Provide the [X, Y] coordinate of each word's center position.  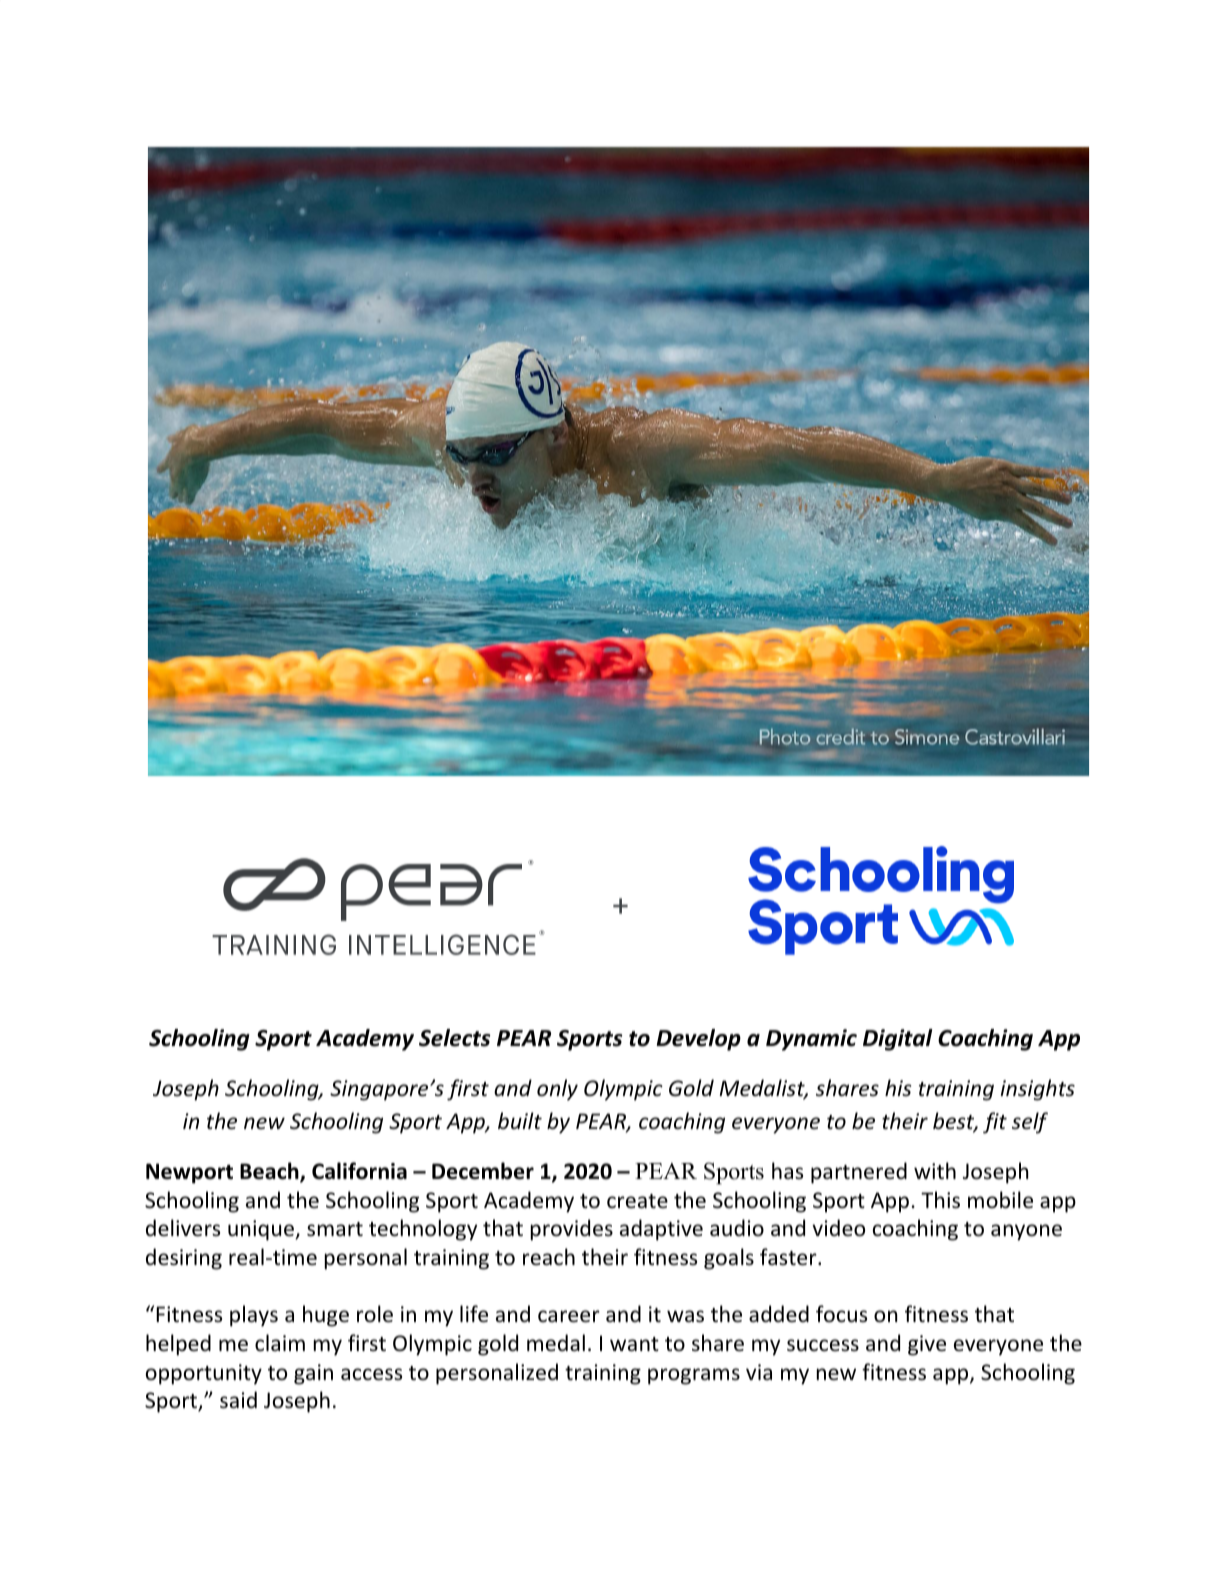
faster [788, 1257]
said [238, 1400]
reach [549, 1256]
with [935, 1170]
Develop [699, 1040]
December [483, 1171]
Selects [455, 1038]
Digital [898, 1040]
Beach [270, 1172]
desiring [184, 1259]
